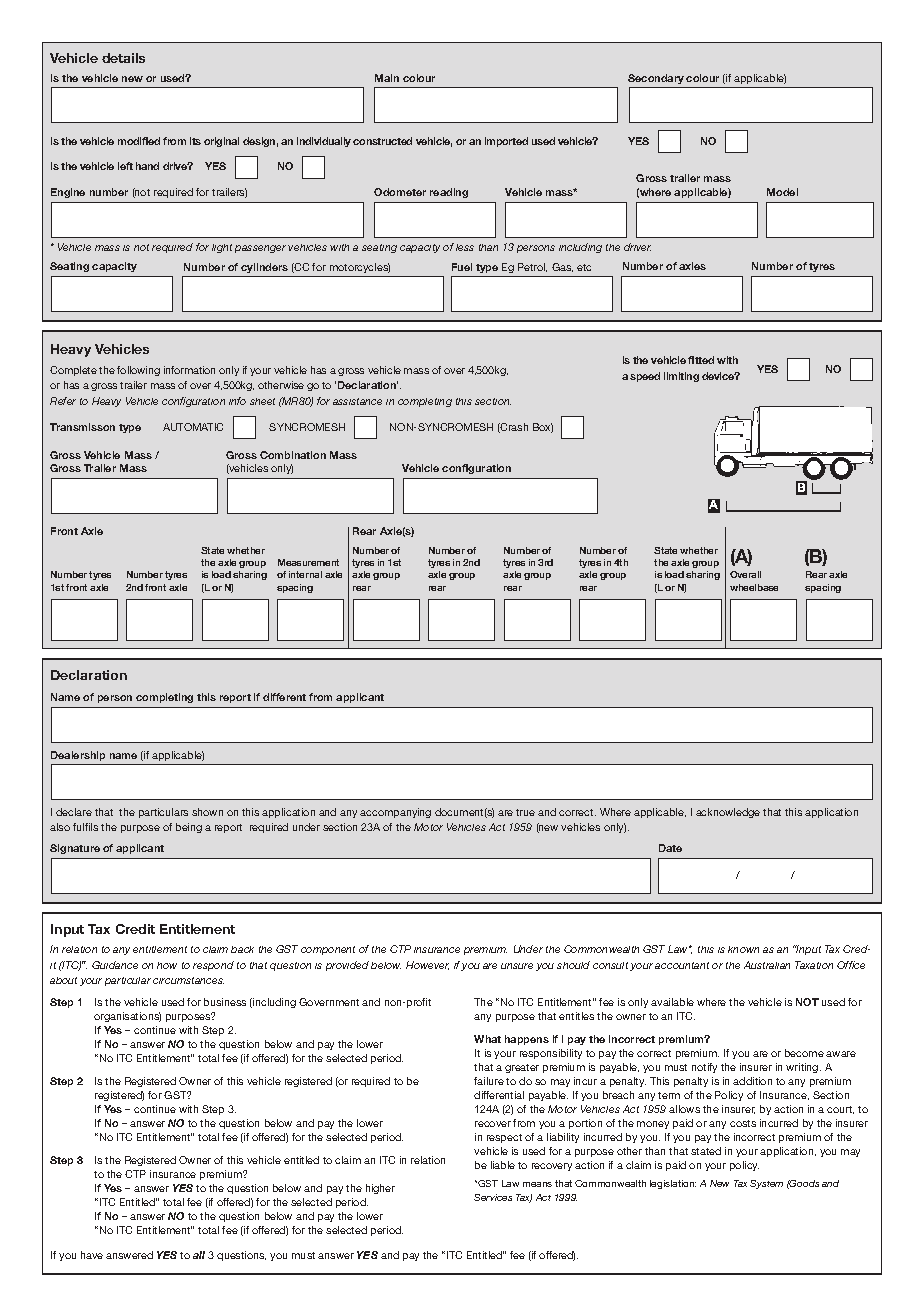 This page has height=1308, width=924. What do you see at coordinates (123, 58) in the page?
I see `details` at bounding box center [123, 58].
